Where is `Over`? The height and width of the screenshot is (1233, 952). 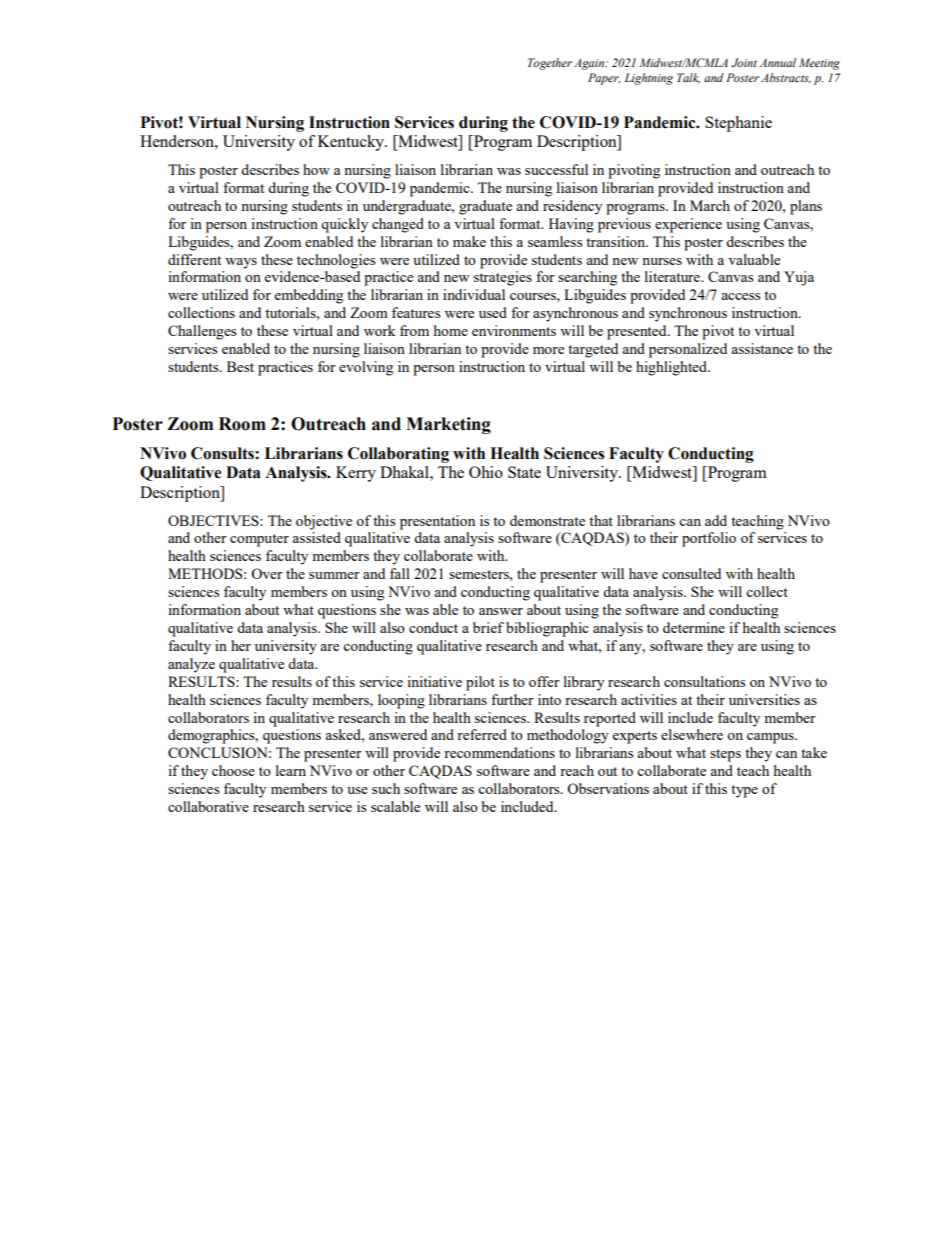
Over is located at coordinates (267, 573).
